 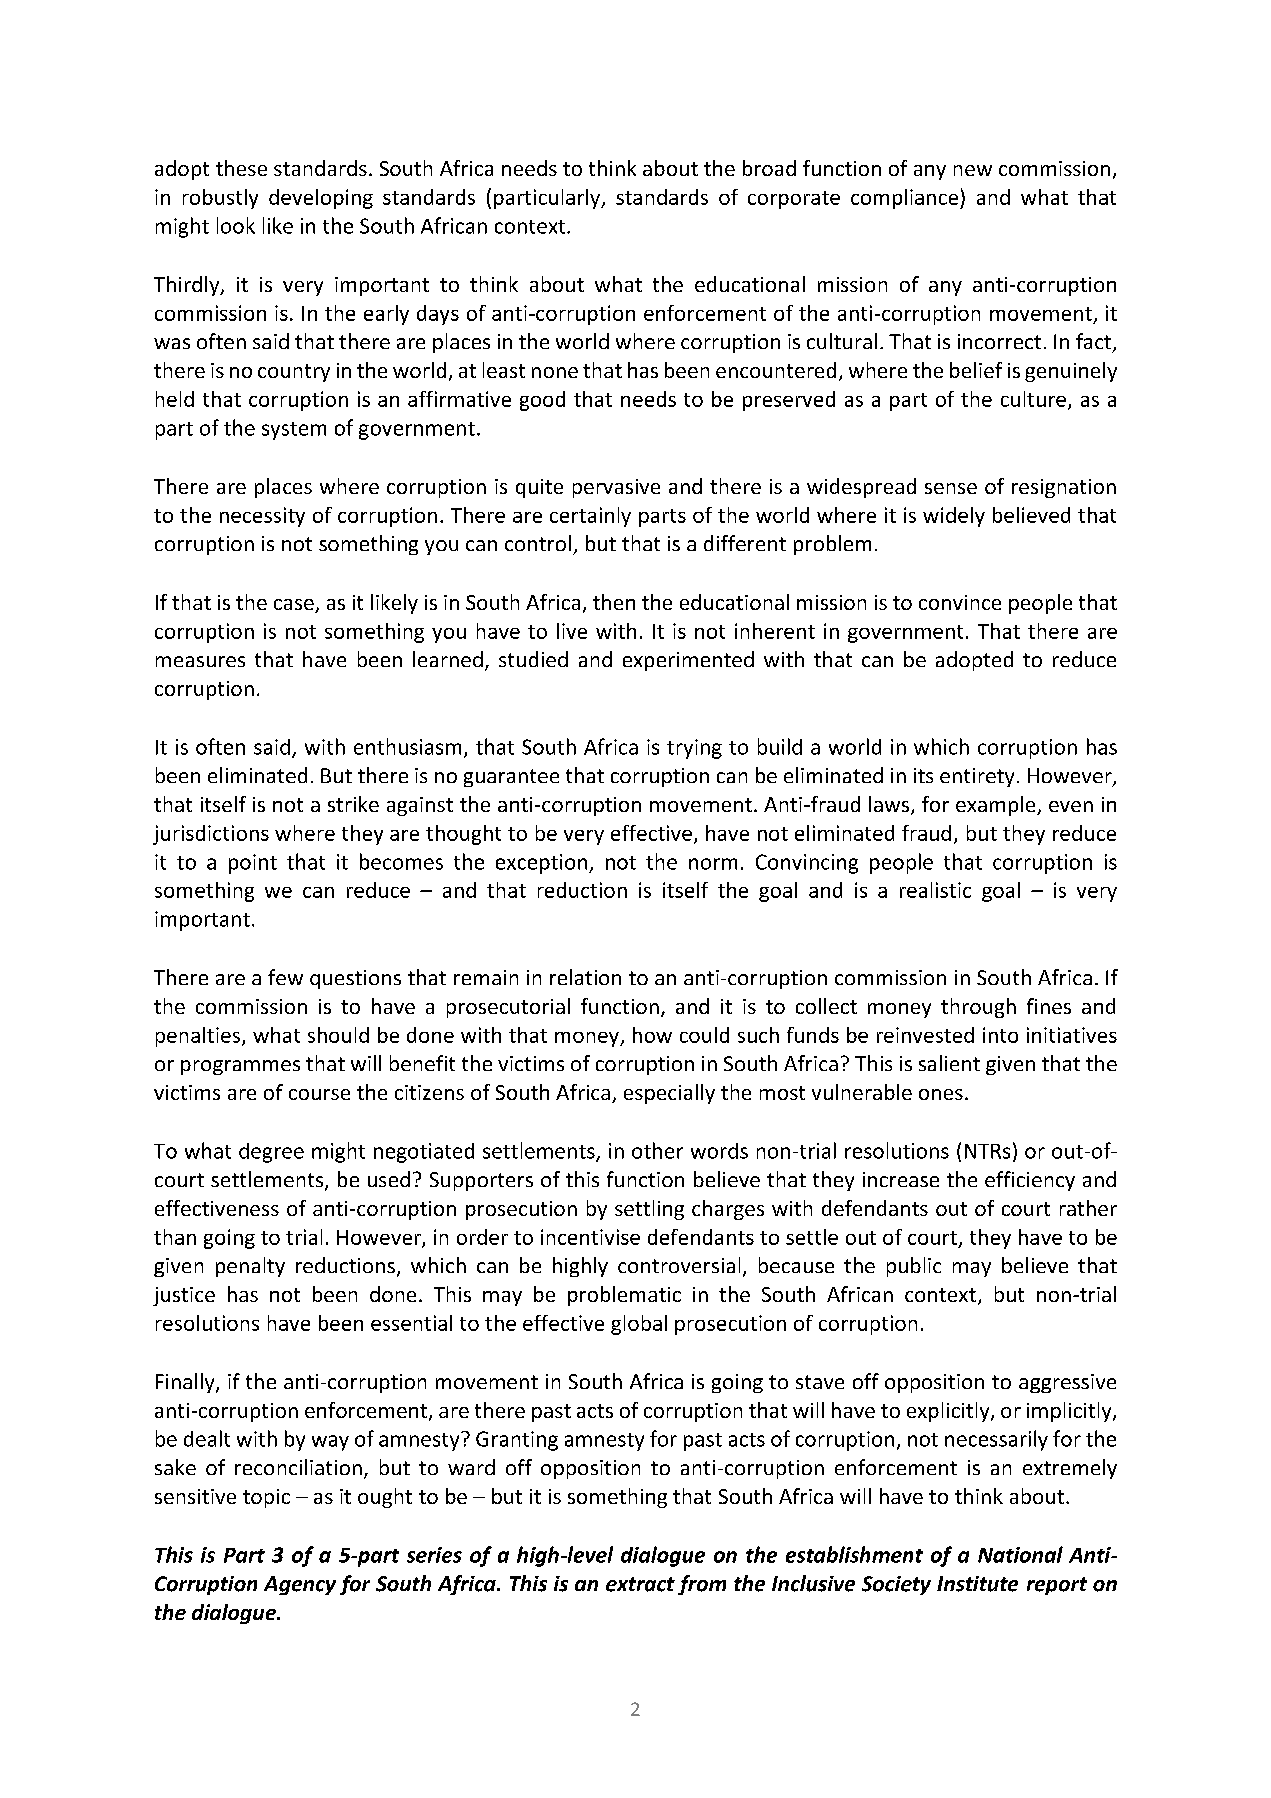 What do you see at coordinates (694, 749) in the screenshot?
I see `trying` at bounding box center [694, 749].
